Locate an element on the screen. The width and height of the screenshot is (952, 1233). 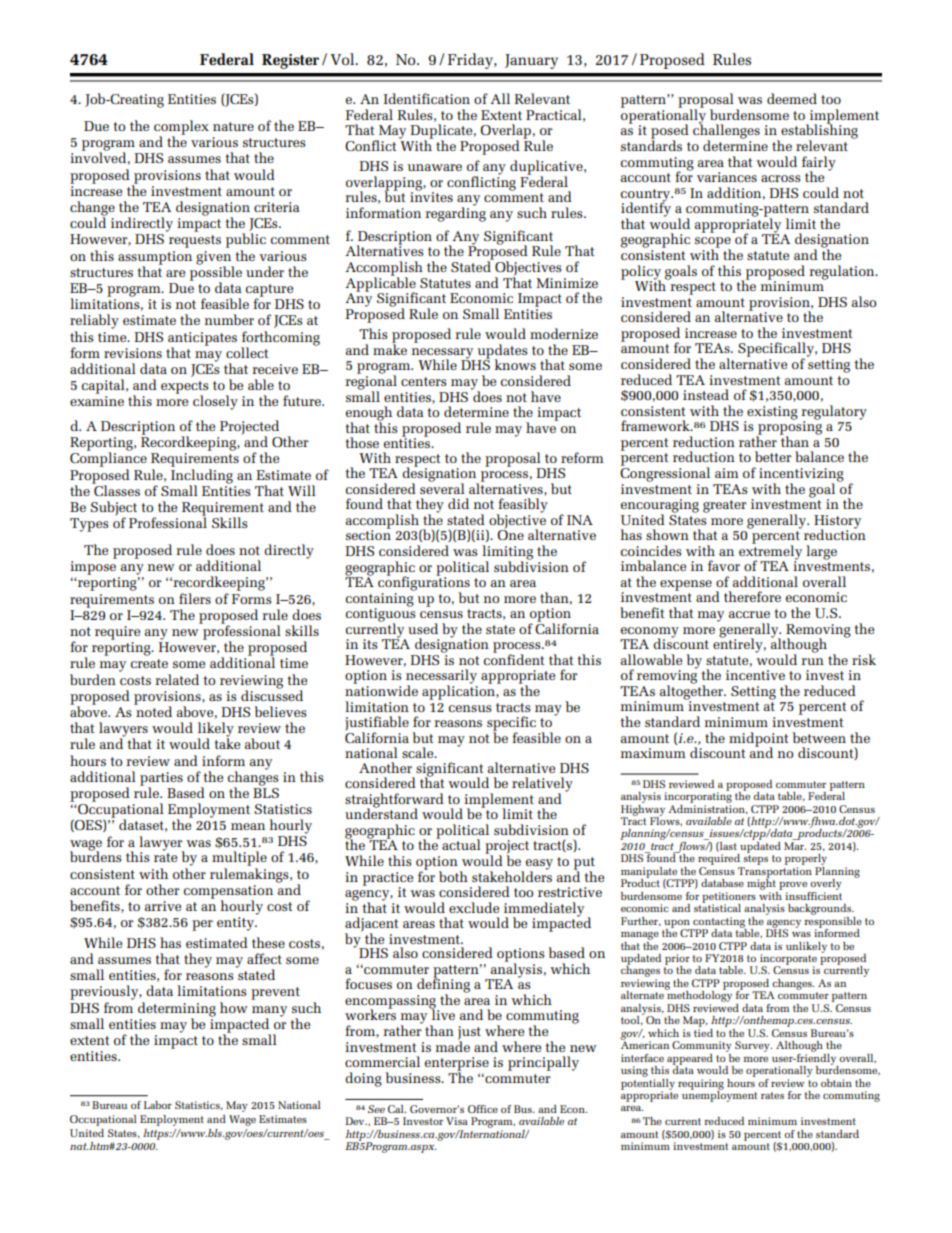
Office is located at coordinates (483, 1109).
